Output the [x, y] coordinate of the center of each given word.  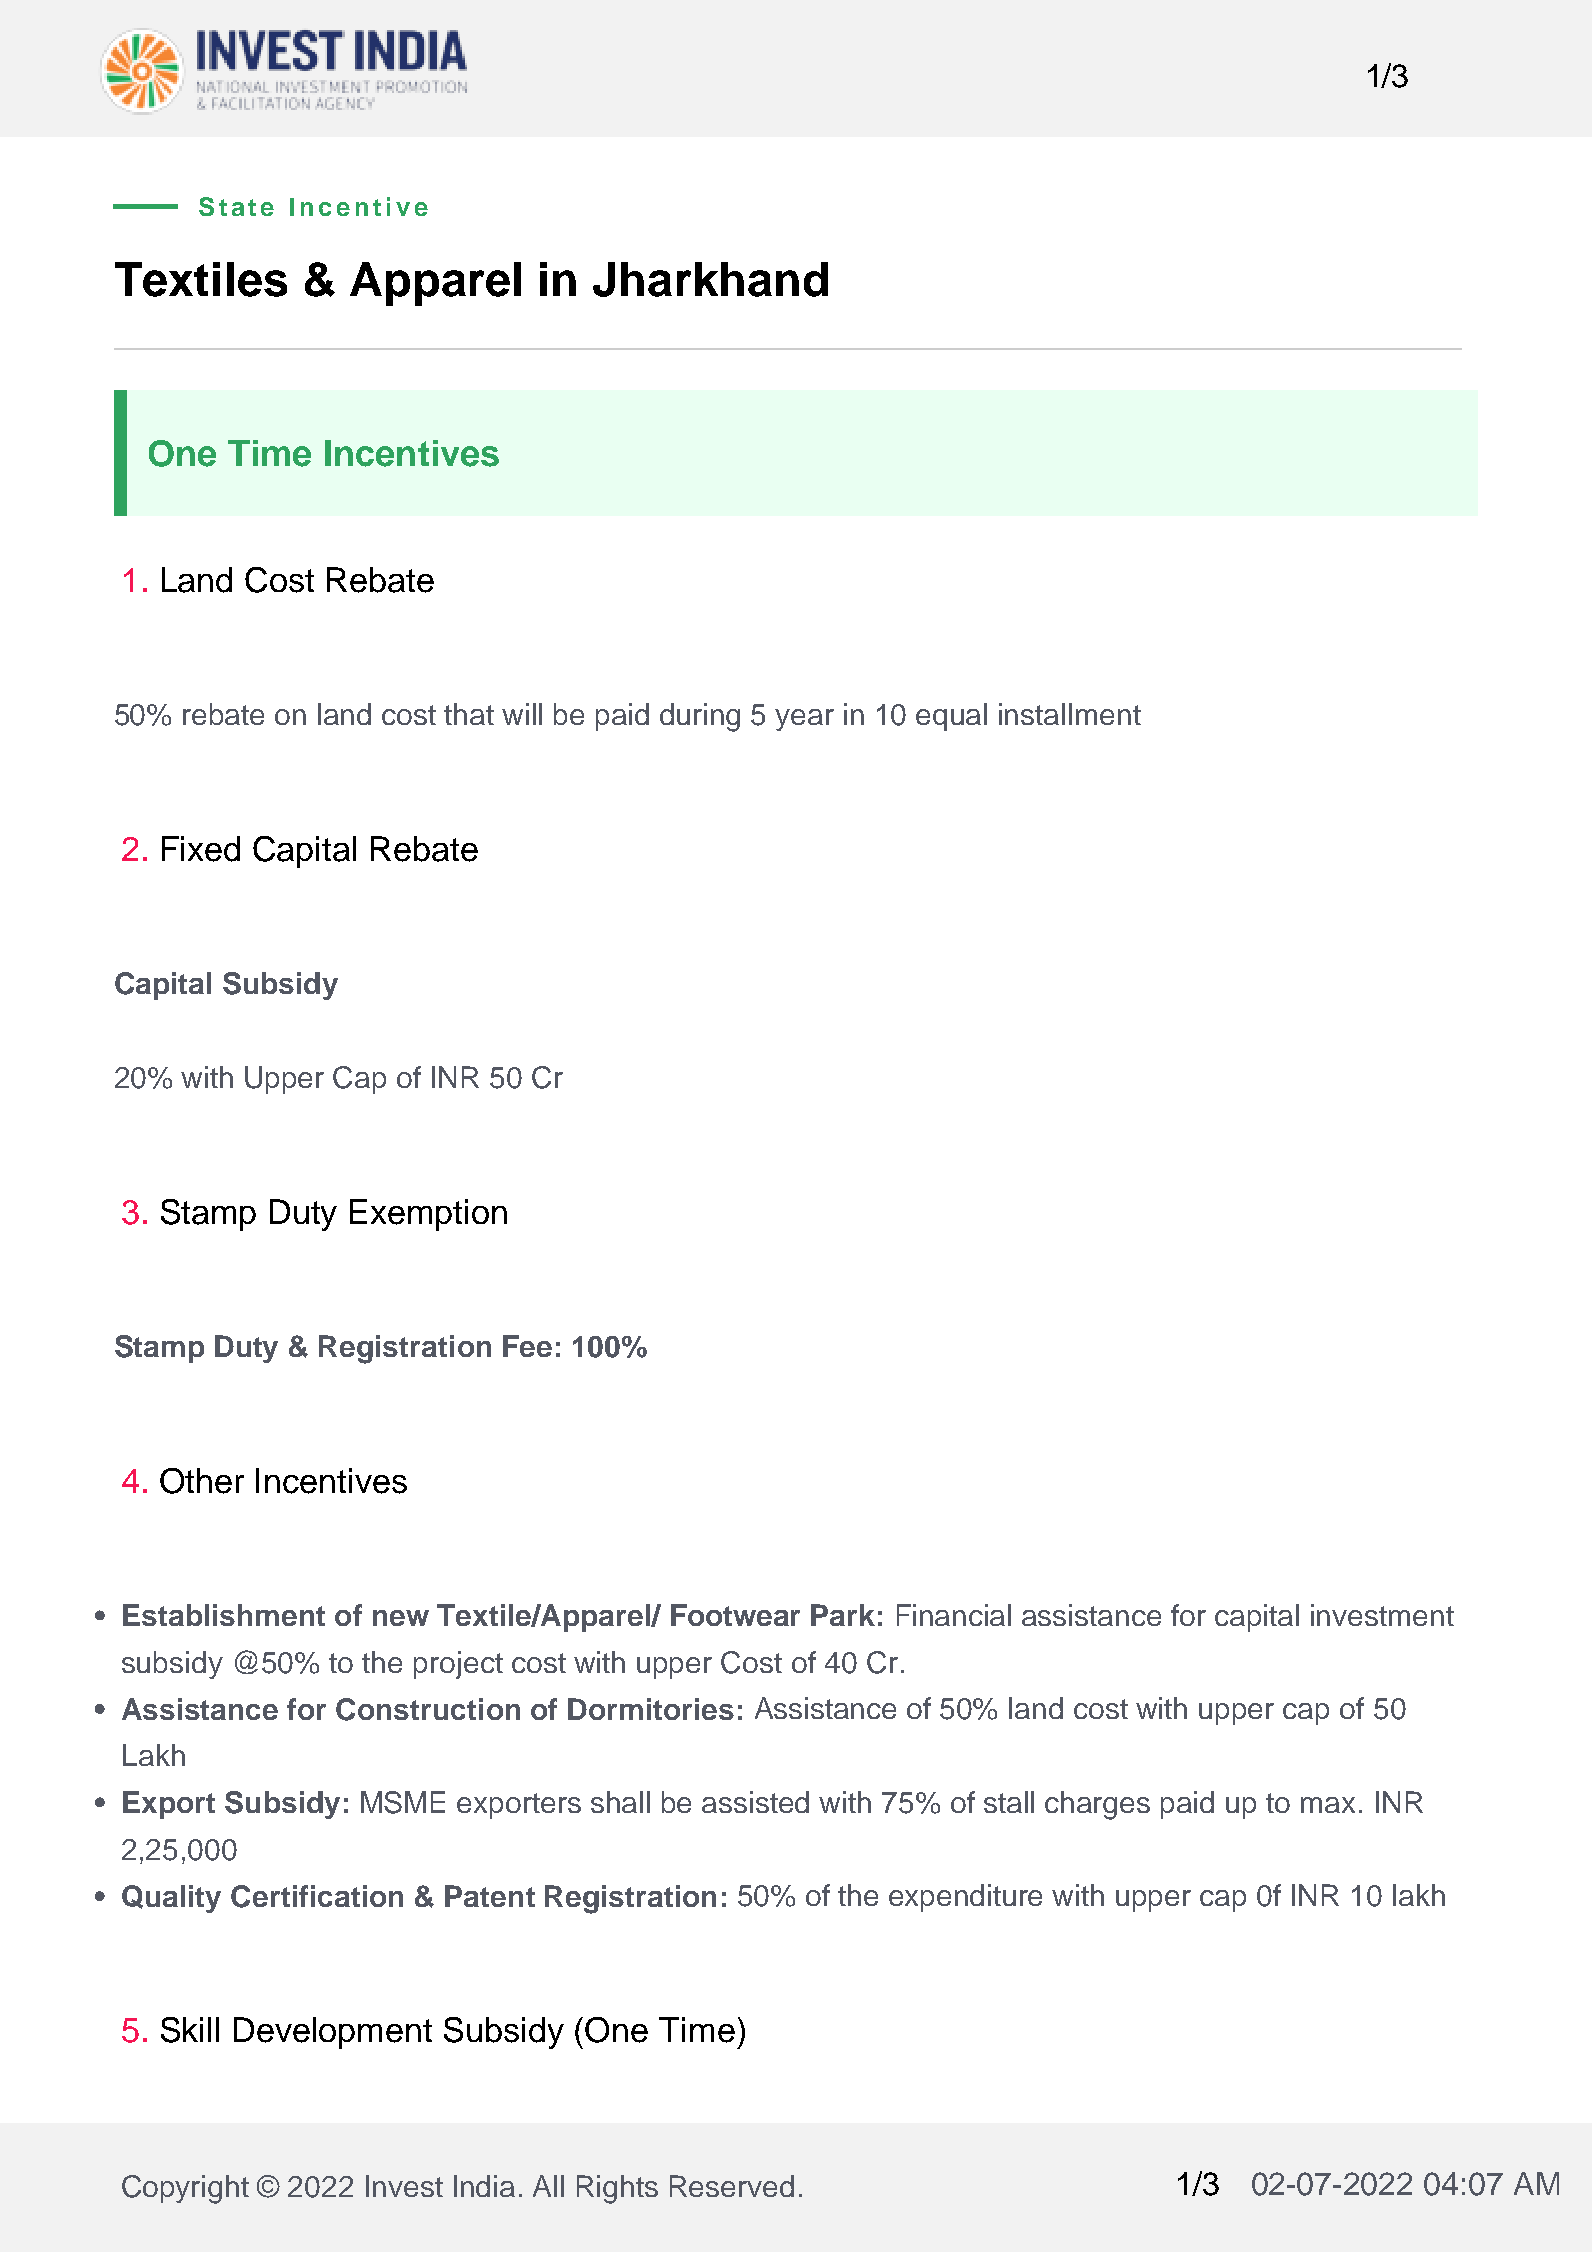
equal [951, 717]
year [804, 720]
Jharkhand [710, 279]
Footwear [735, 1615]
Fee [527, 1346]
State [236, 206]
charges [1097, 1805]
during [700, 717]
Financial [954, 1615]
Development [333, 2033]
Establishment [224, 1615]
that [469, 714]
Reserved [732, 2186]
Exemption [428, 1215]
